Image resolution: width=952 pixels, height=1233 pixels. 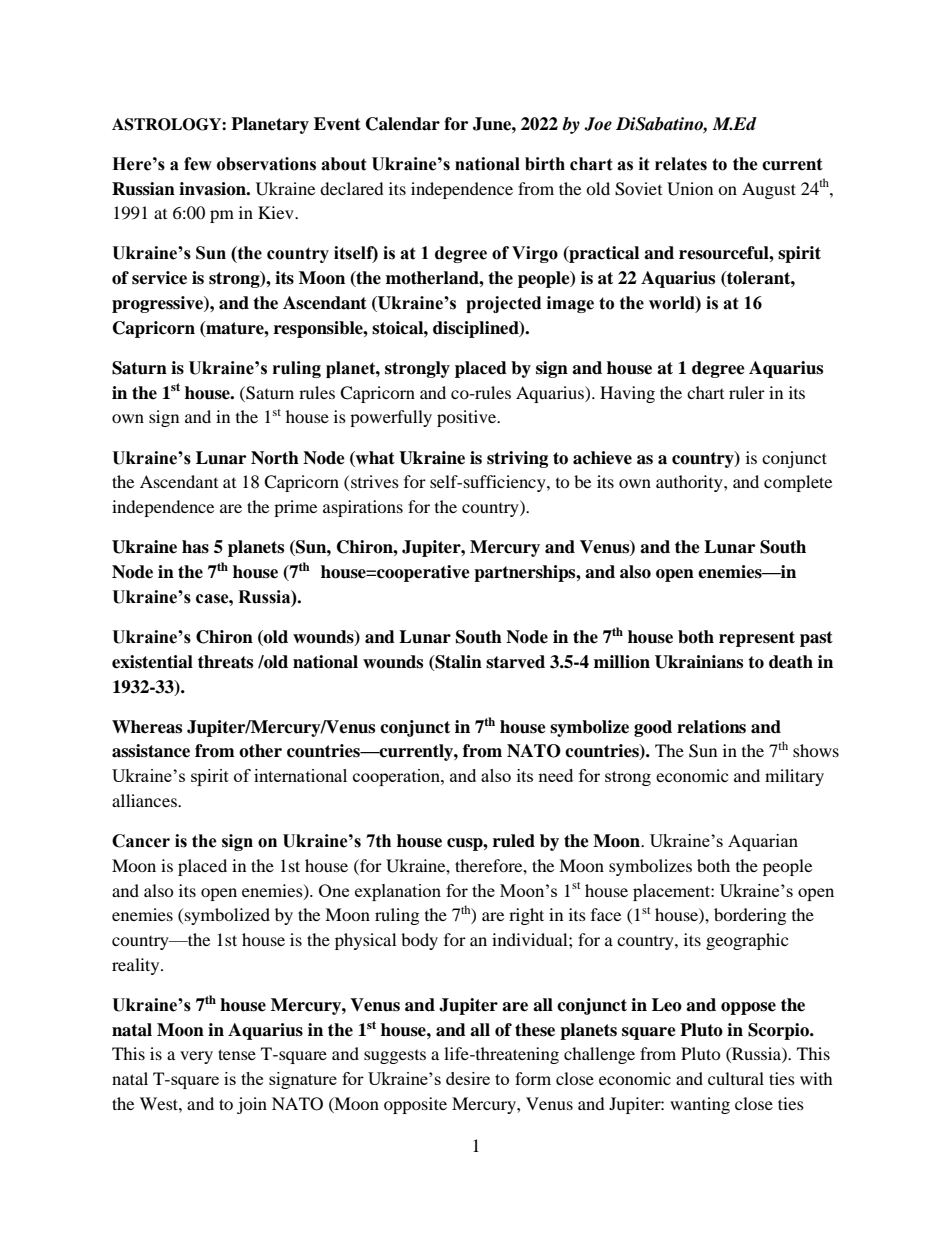 What do you see at coordinates (467, 418) in the screenshot?
I see `positive` at bounding box center [467, 418].
